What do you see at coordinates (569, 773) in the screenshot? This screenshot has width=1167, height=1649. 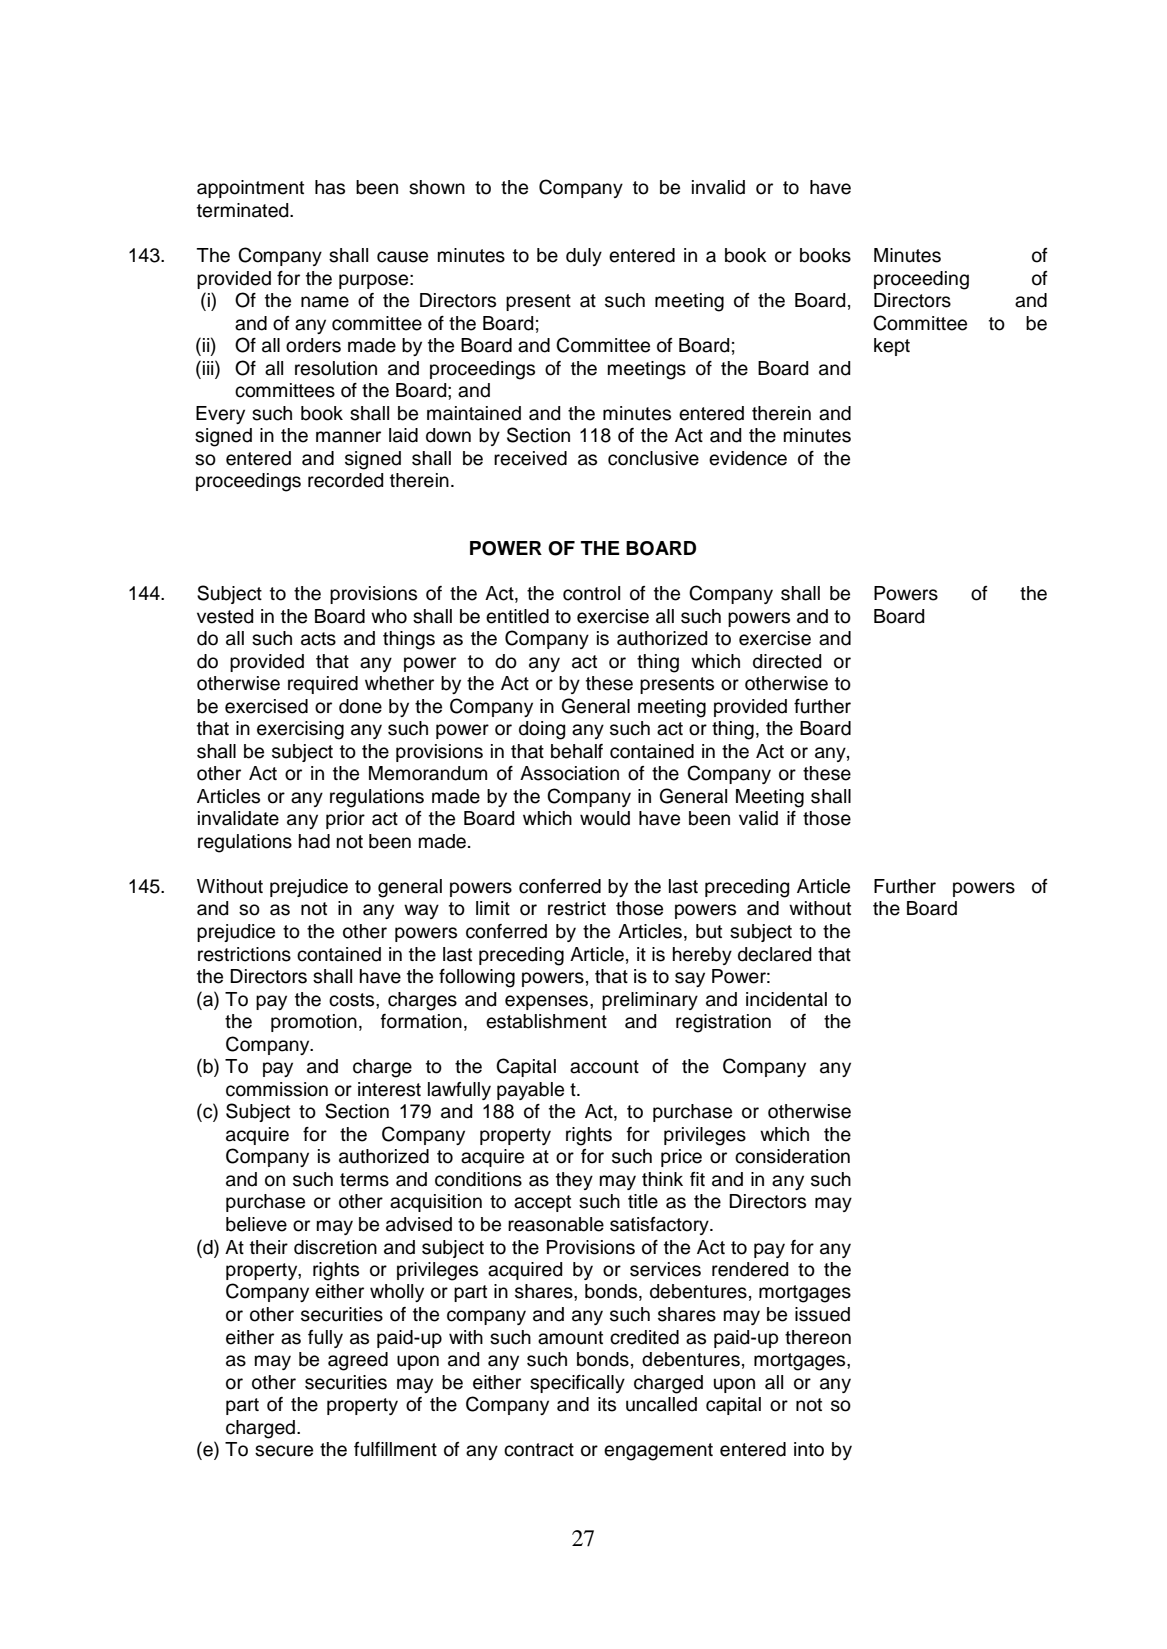 I see `Association` at bounding box center [569, 773].
